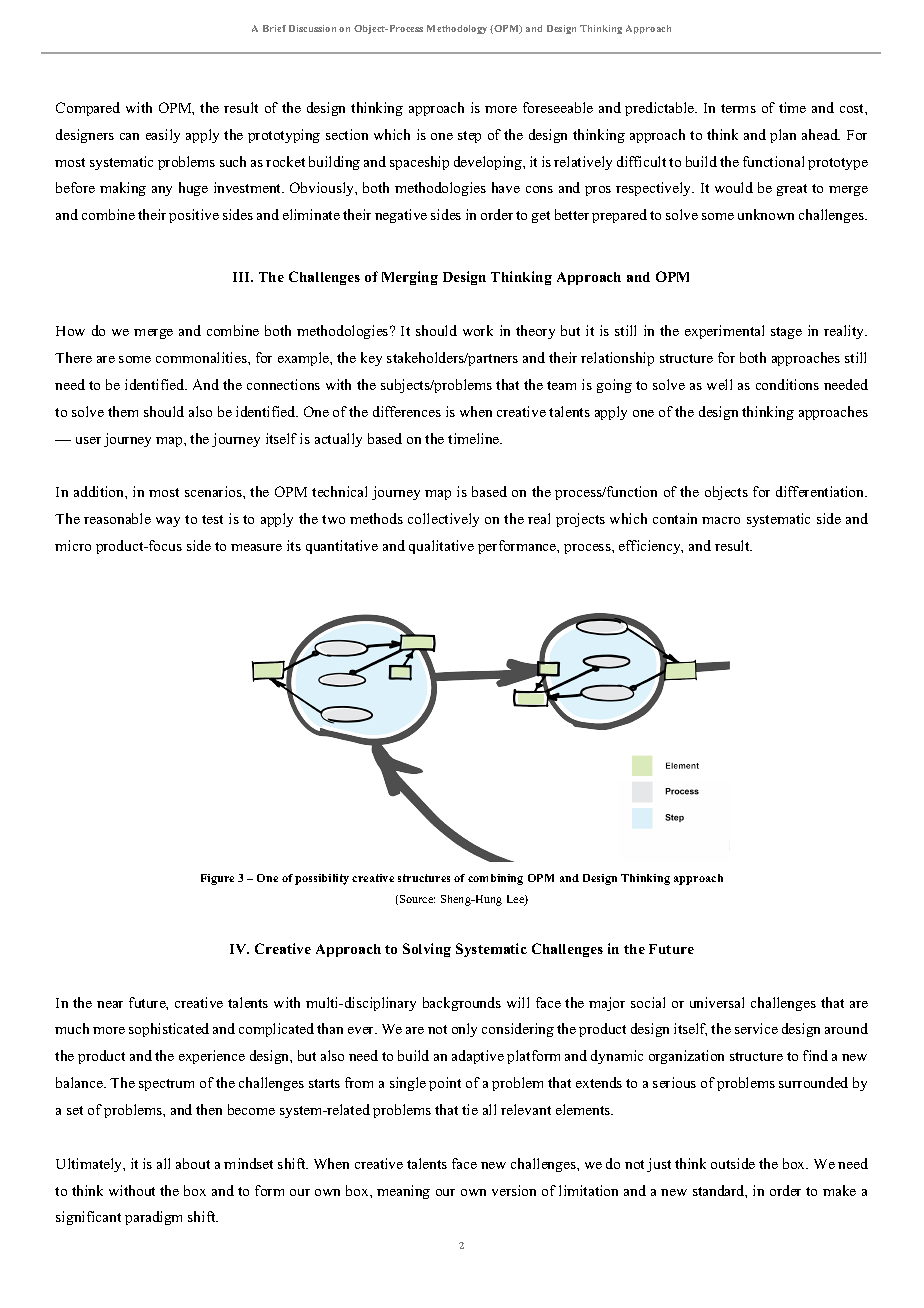 This document has height=1308, width=924. I want to click on combining, so click(495, 879).
